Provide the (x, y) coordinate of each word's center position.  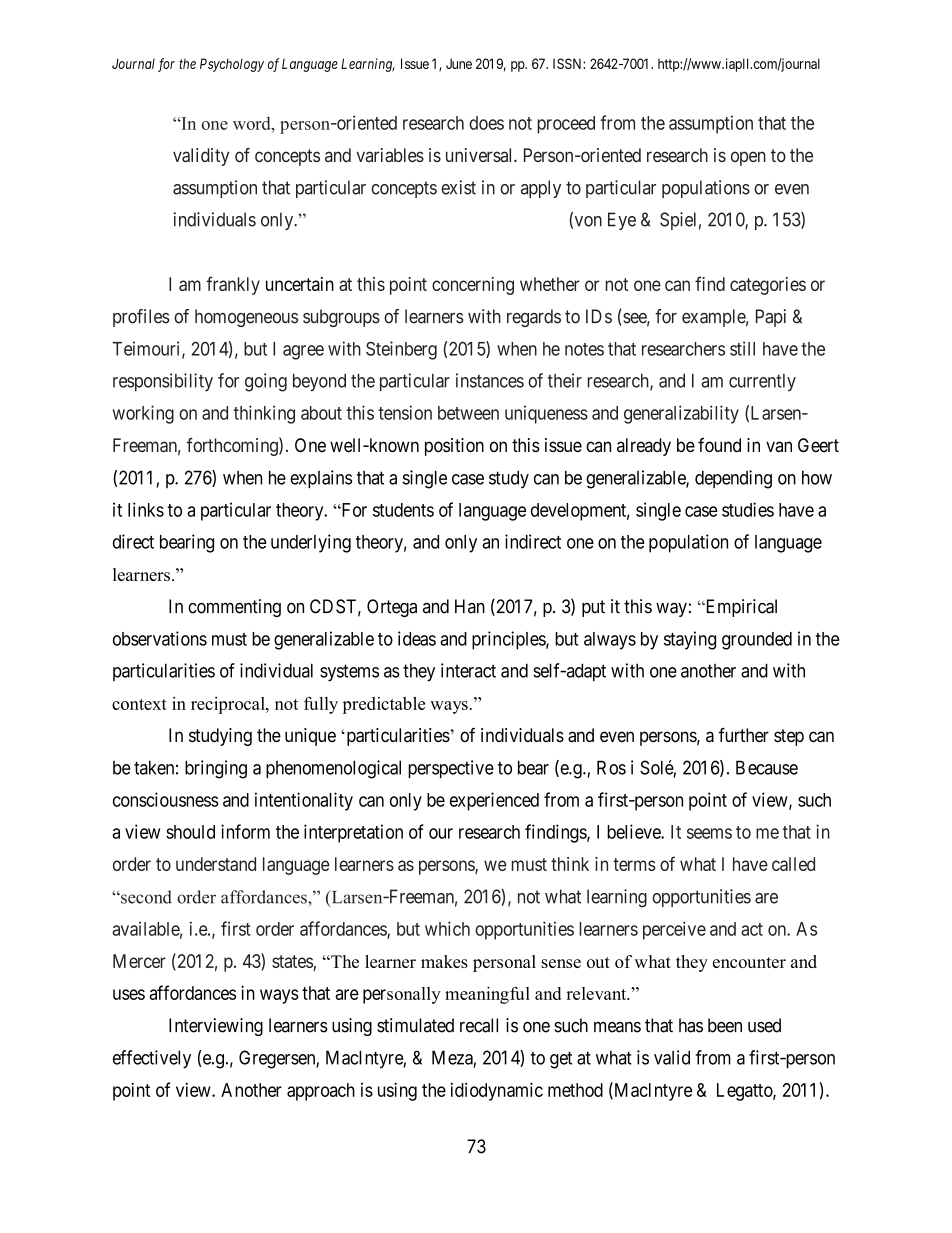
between (468, 413)
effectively (152, 1059)
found (719, 445)
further (743, 735)
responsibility (163, 382)
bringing (216, 769)
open (748, 158)
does (486, 123)
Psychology (232, 65)
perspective (451, 769)
